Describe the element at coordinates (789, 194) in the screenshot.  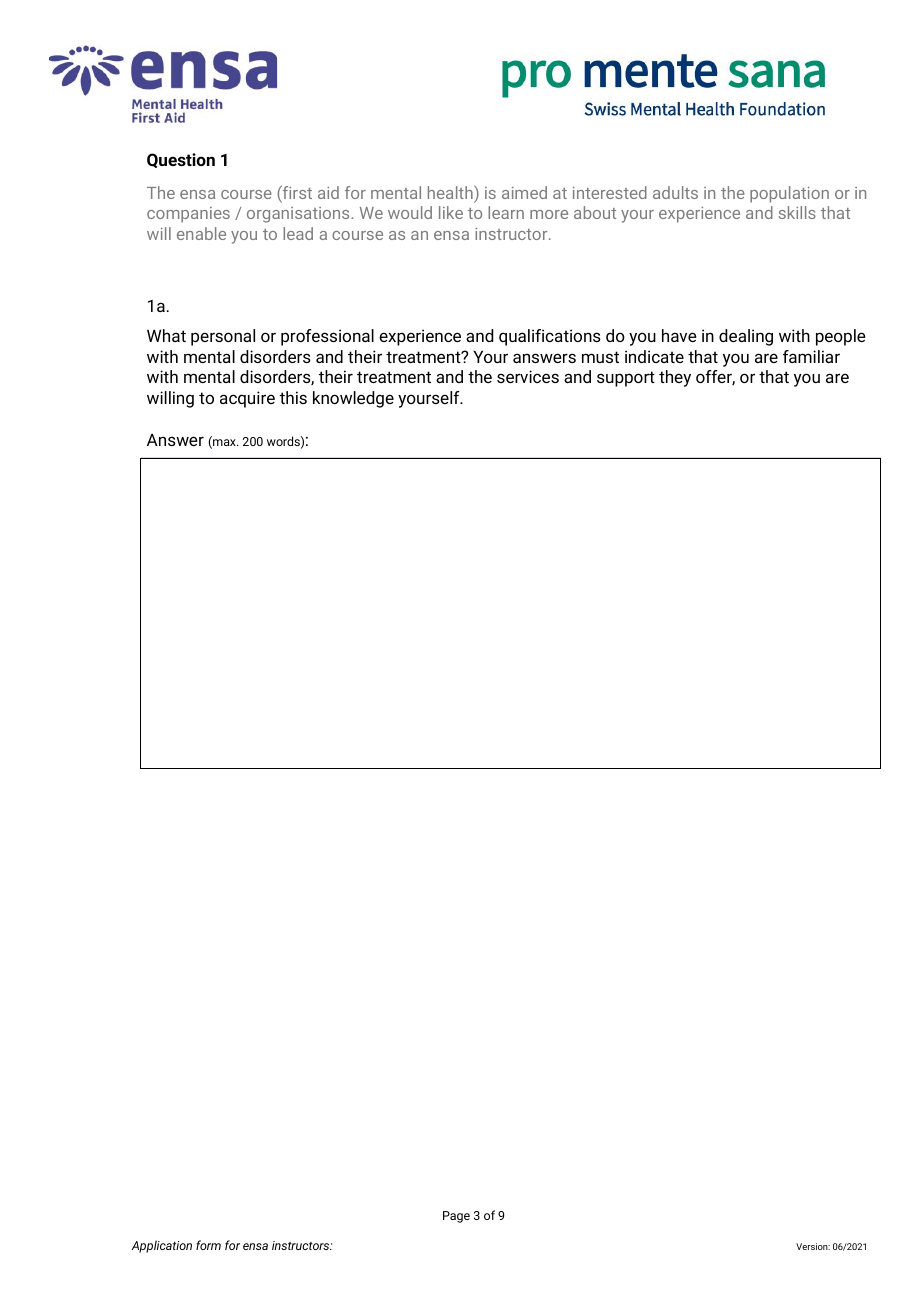
I see `population` at that location.
